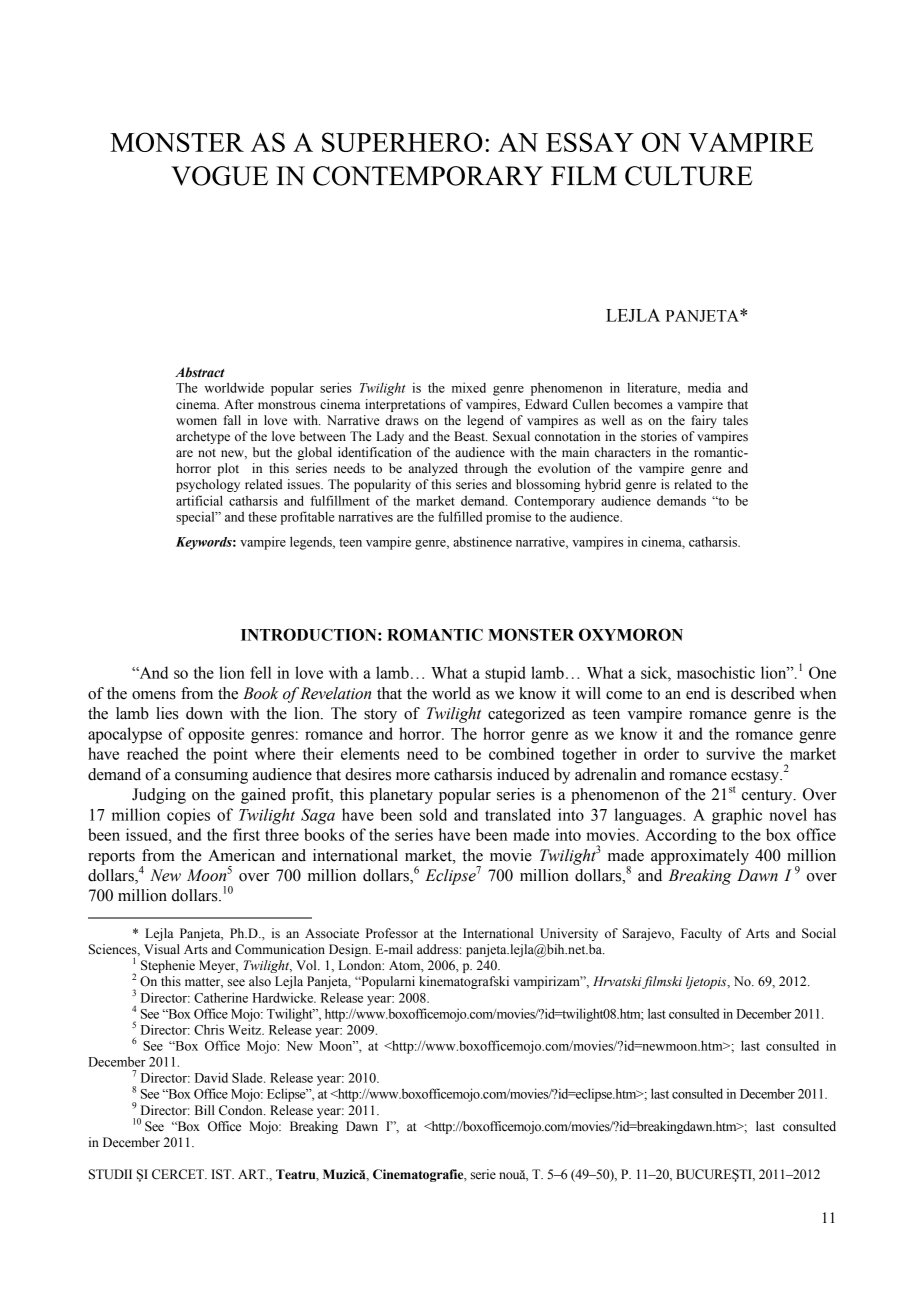  I want to click on SUPERHERO, so click(402, 142).
